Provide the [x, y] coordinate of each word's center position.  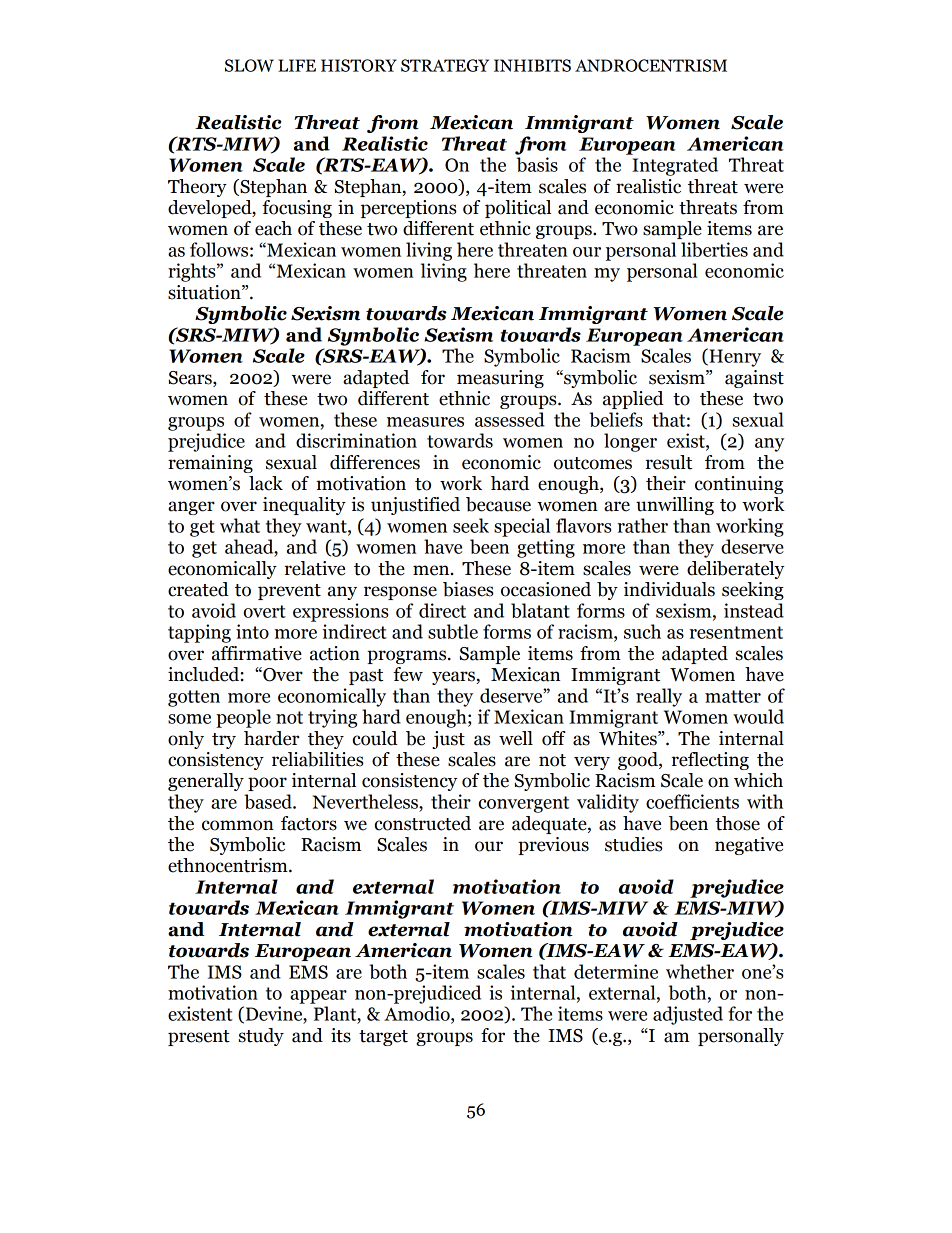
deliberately [735, 570]
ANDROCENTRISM [651, 65]
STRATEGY [445, 65]
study [261, 1037]
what [240, 525]
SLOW [249, 65]
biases [468, 589]
